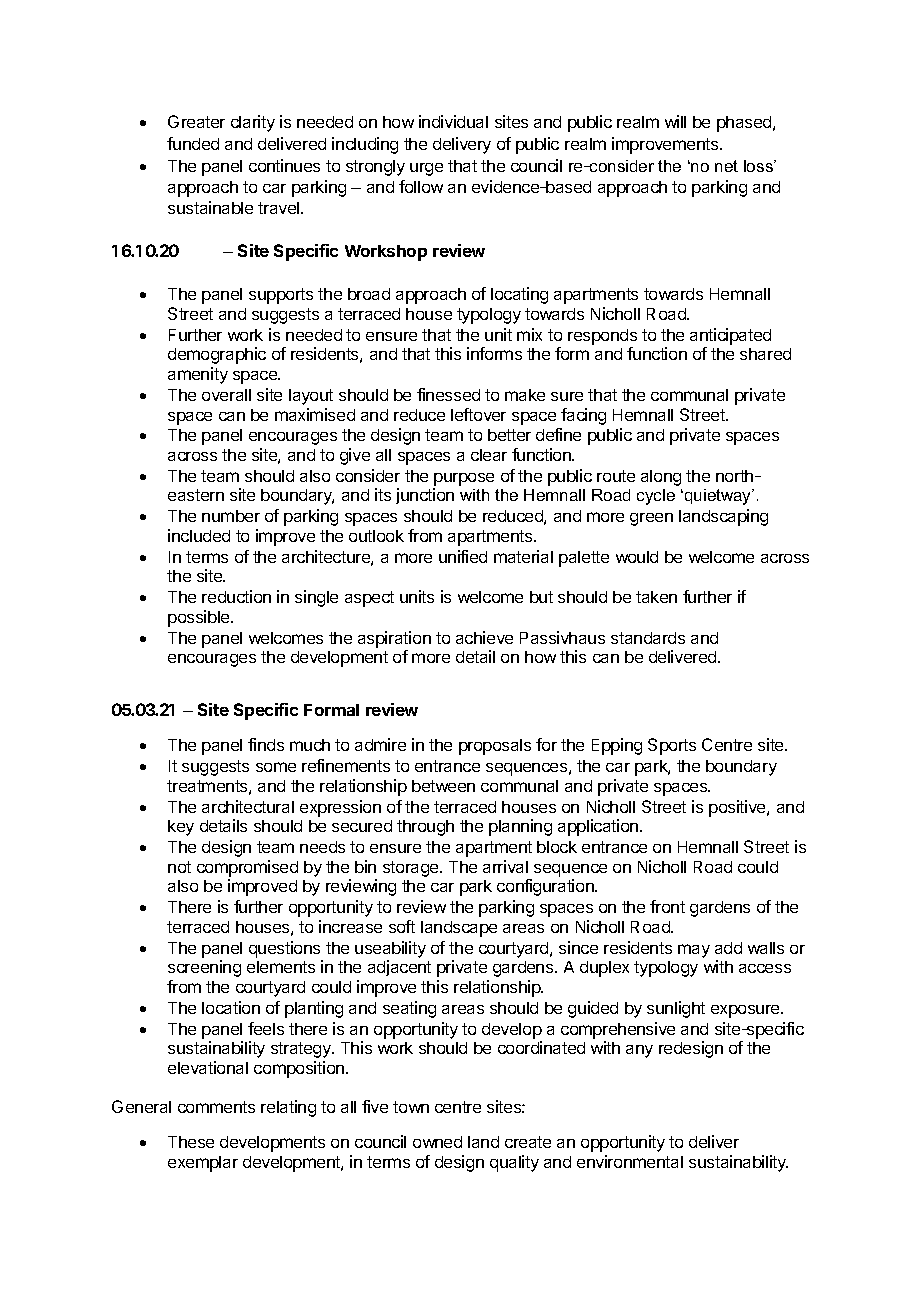 This screenshot has width=924, height=1308. What do you see at coordinates (199, 535) in the screenshot?
I see `included` at bounding box center [199, 535].
